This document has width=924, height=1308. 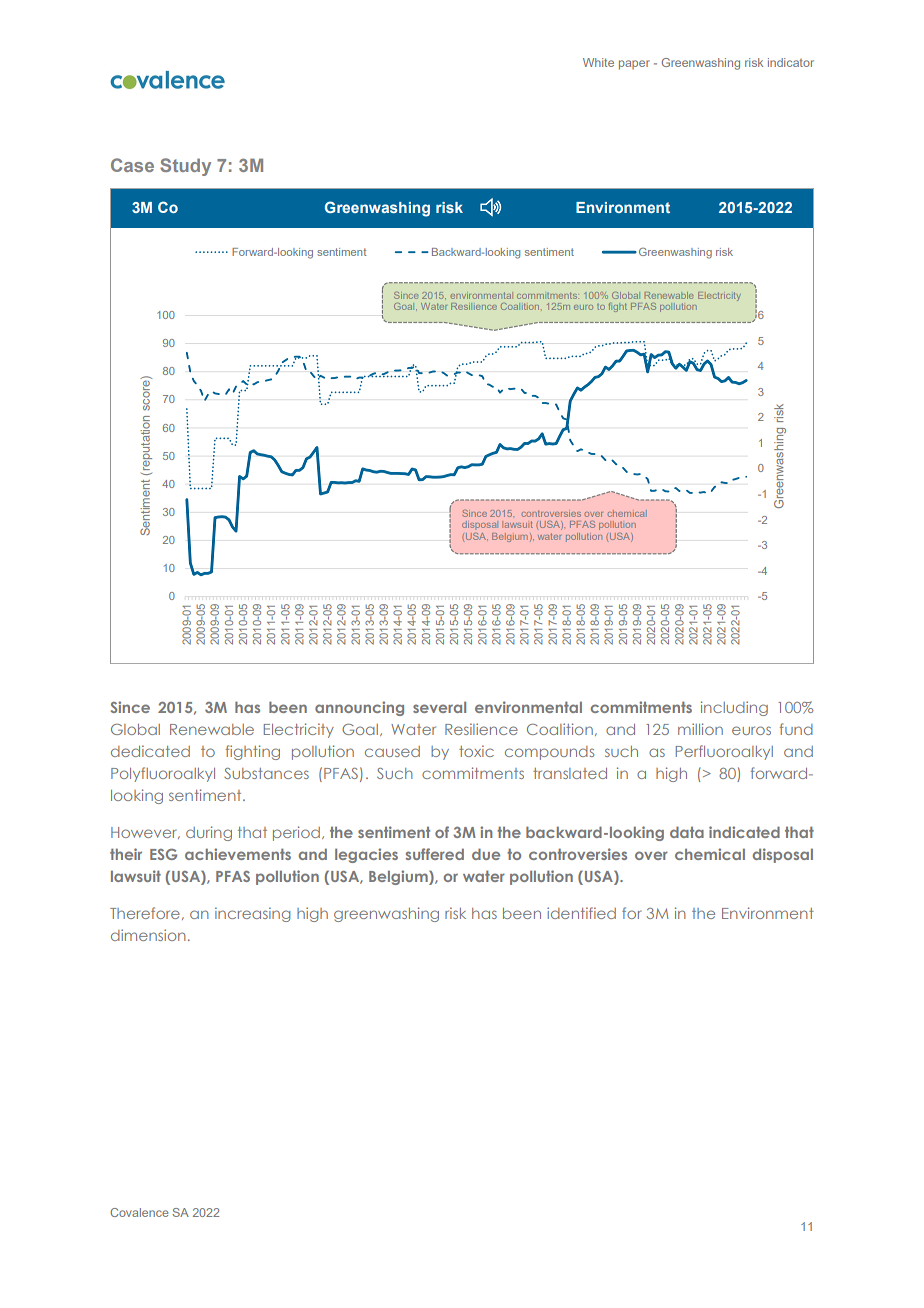 What do you see at coordinates (439, 707) in the document?
I see `several` at bounding box center [439, 707].
